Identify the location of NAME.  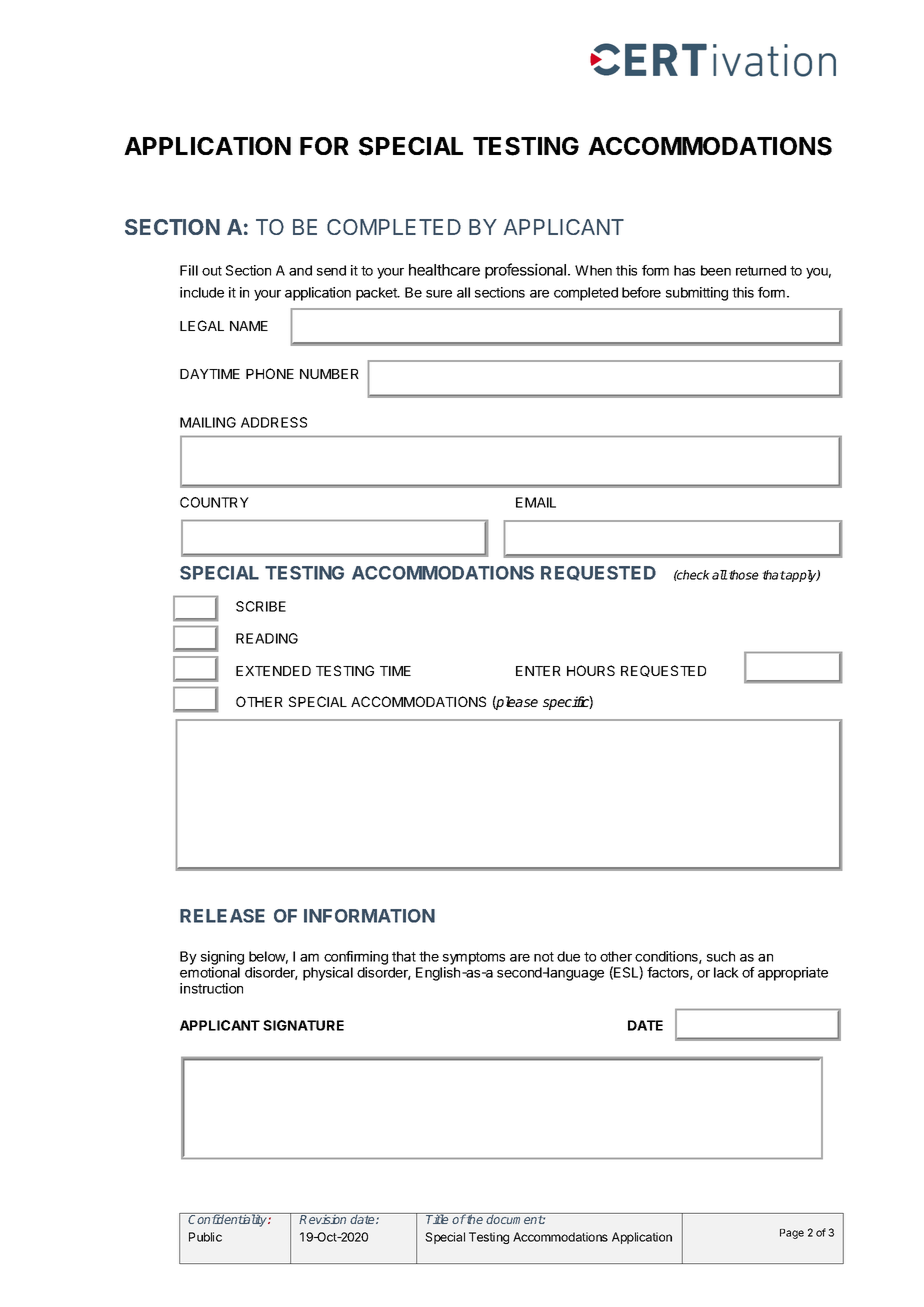
(249, 326).
